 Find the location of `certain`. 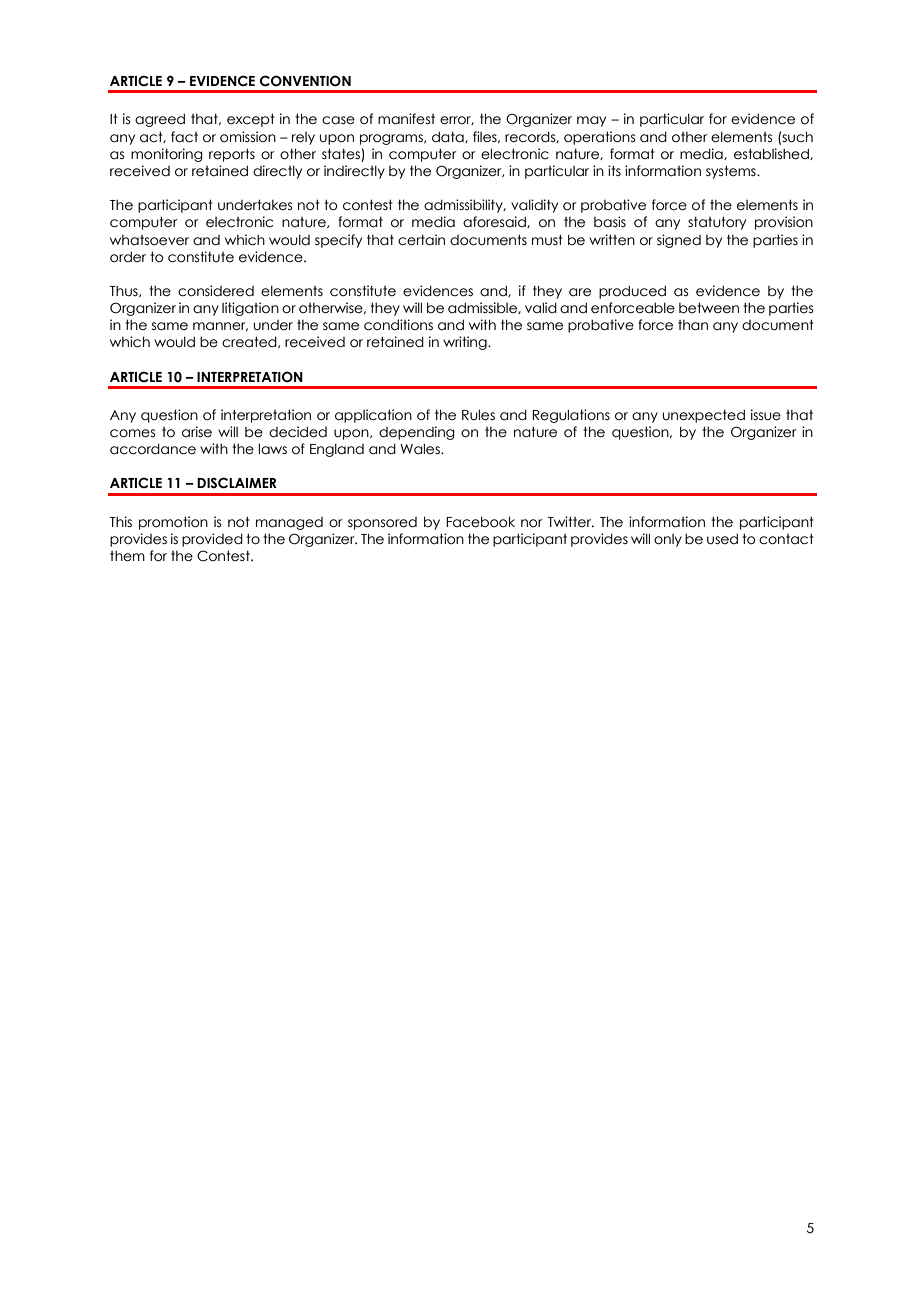

certain is located at coordinates (421, 240).
